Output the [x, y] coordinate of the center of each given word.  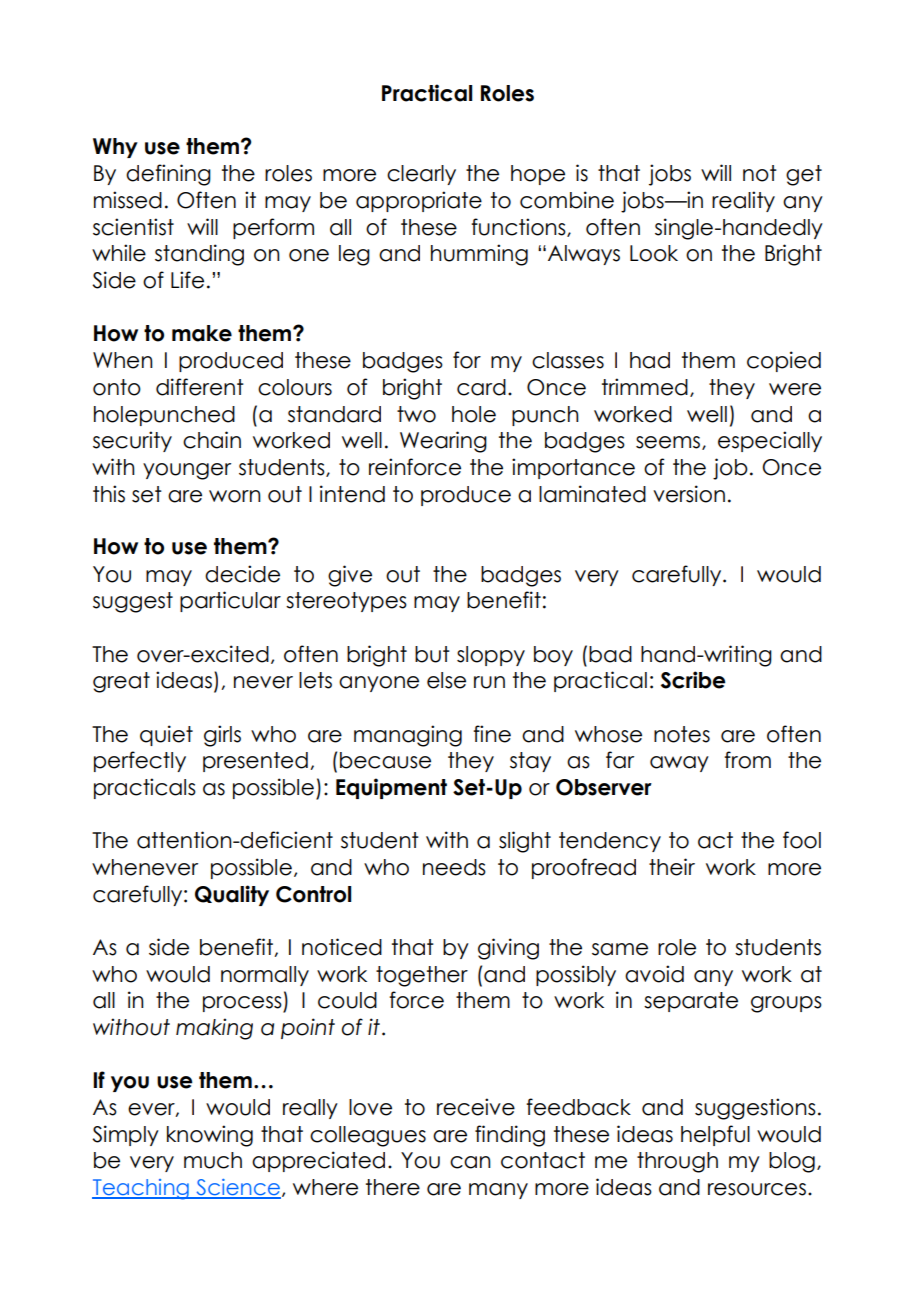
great [121, 682]
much [213, 1160]
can [470, 1162]
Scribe [693, 680]
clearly [421, 175]
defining [168, 175]
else [446, 680]
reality [743, 201]
